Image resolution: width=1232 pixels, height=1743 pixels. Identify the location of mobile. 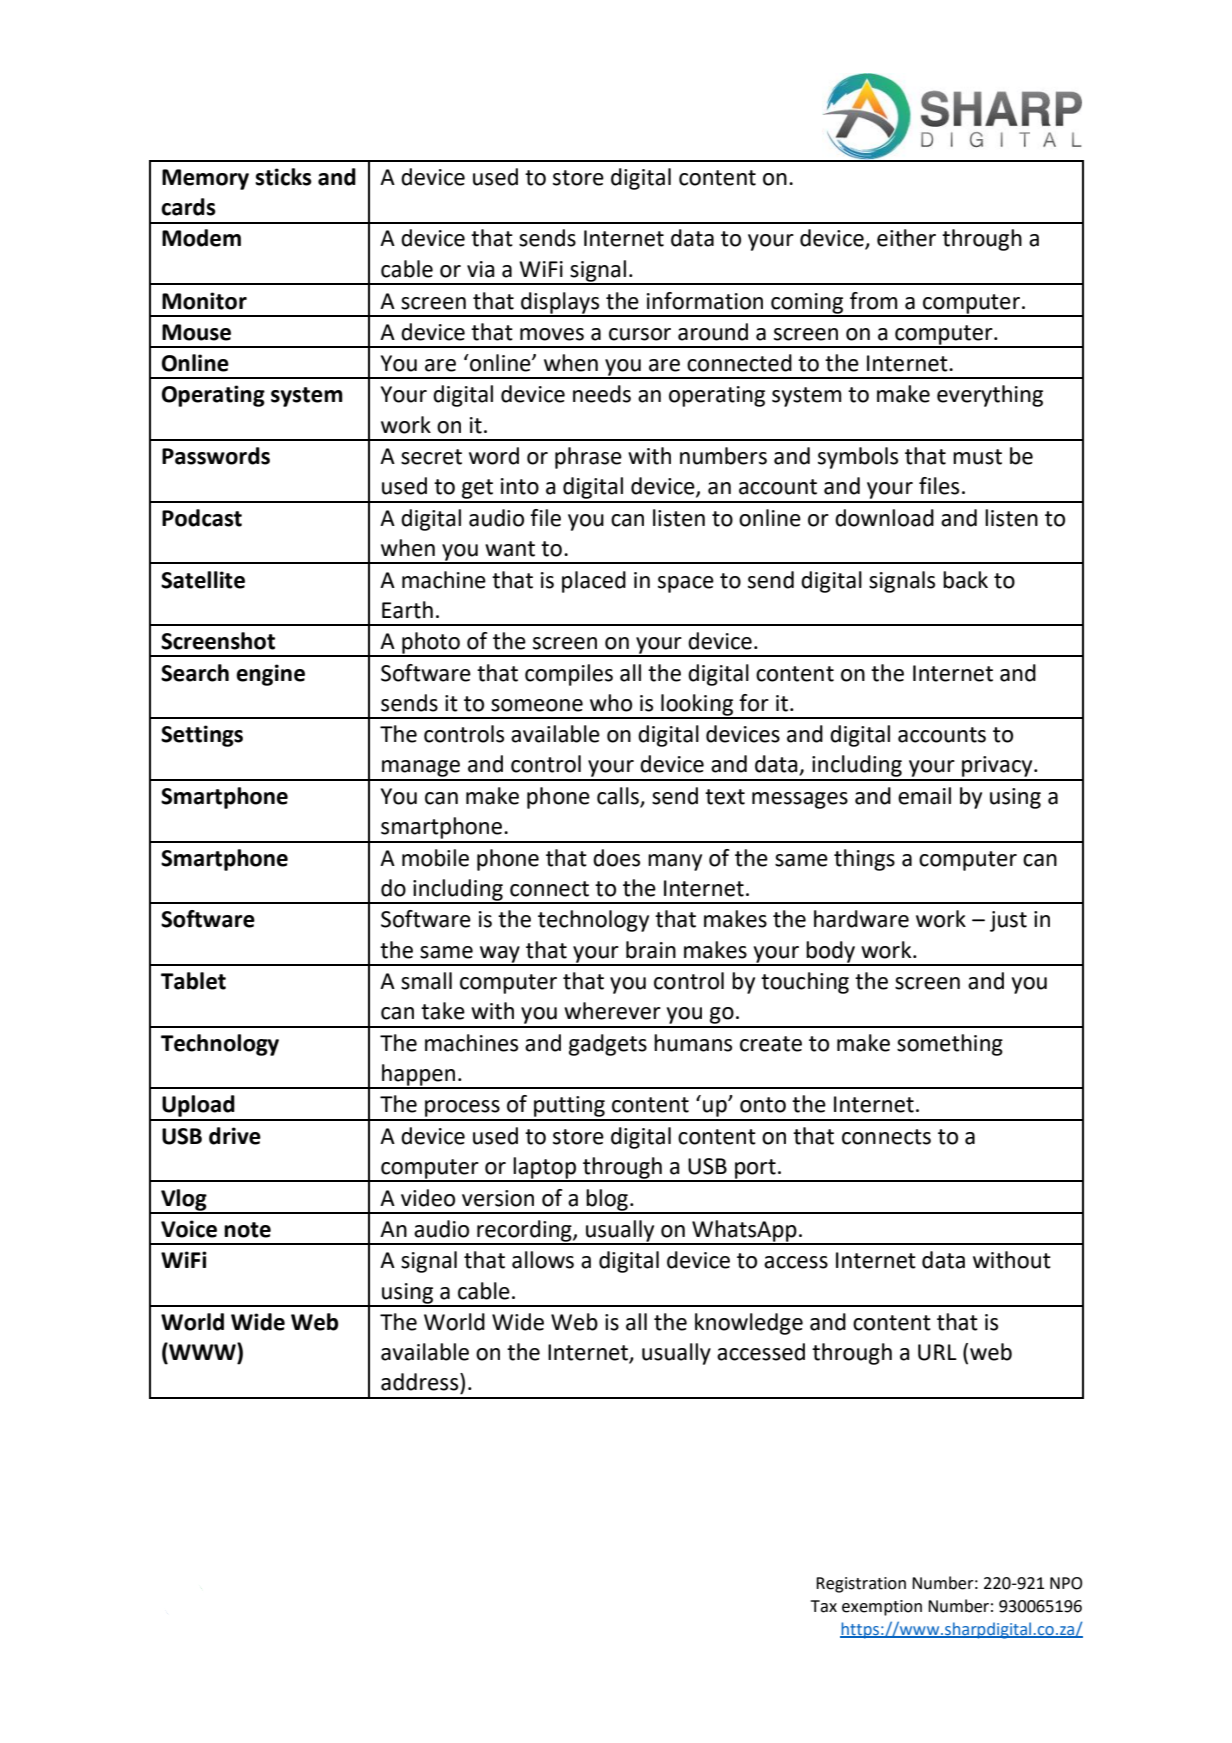
(435, 858).
